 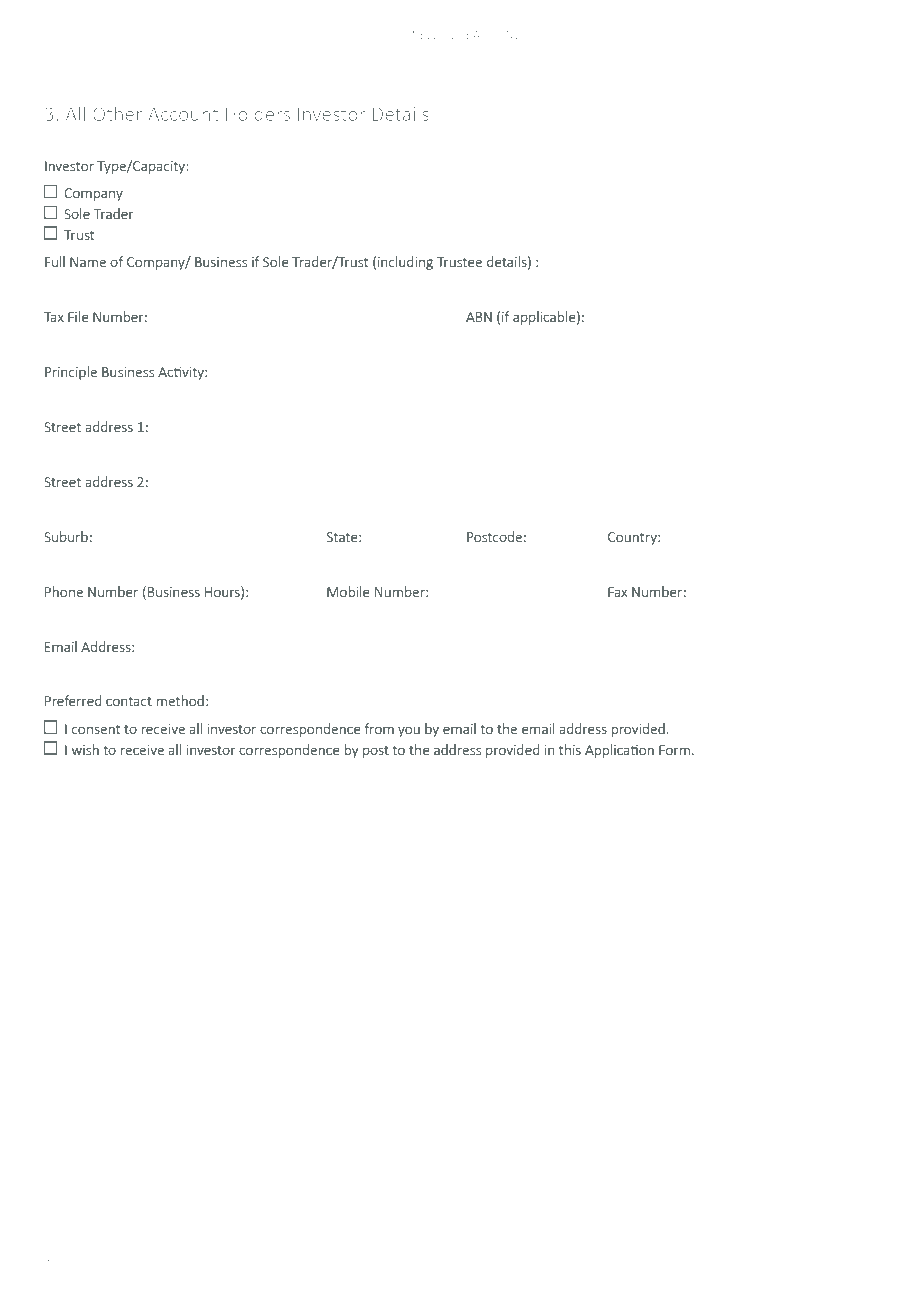 I want to click on GLOBAL, so click(x=464, y=35).
